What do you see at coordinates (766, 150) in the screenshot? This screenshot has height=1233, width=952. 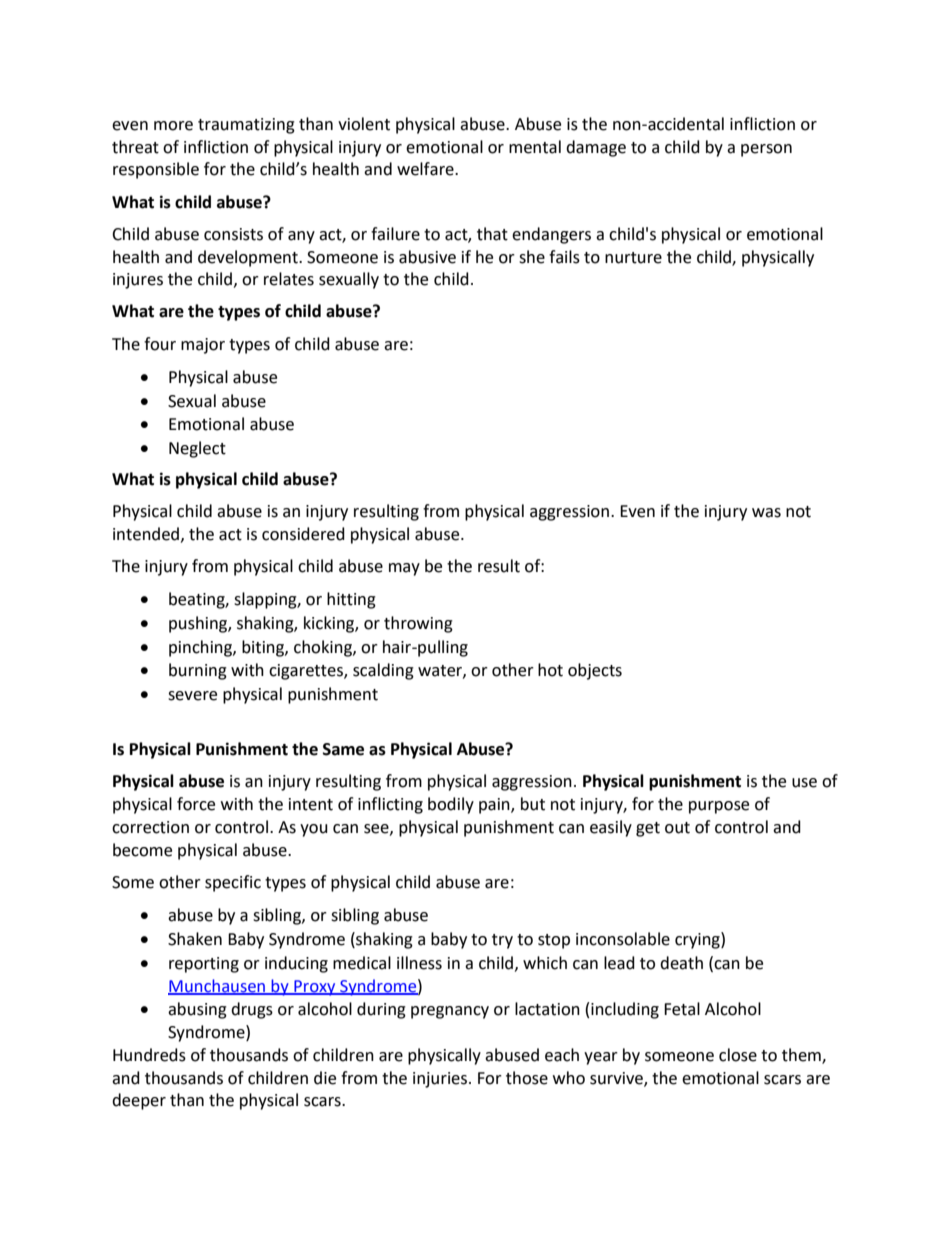 I see `person` at bounding box center [766, 150].
